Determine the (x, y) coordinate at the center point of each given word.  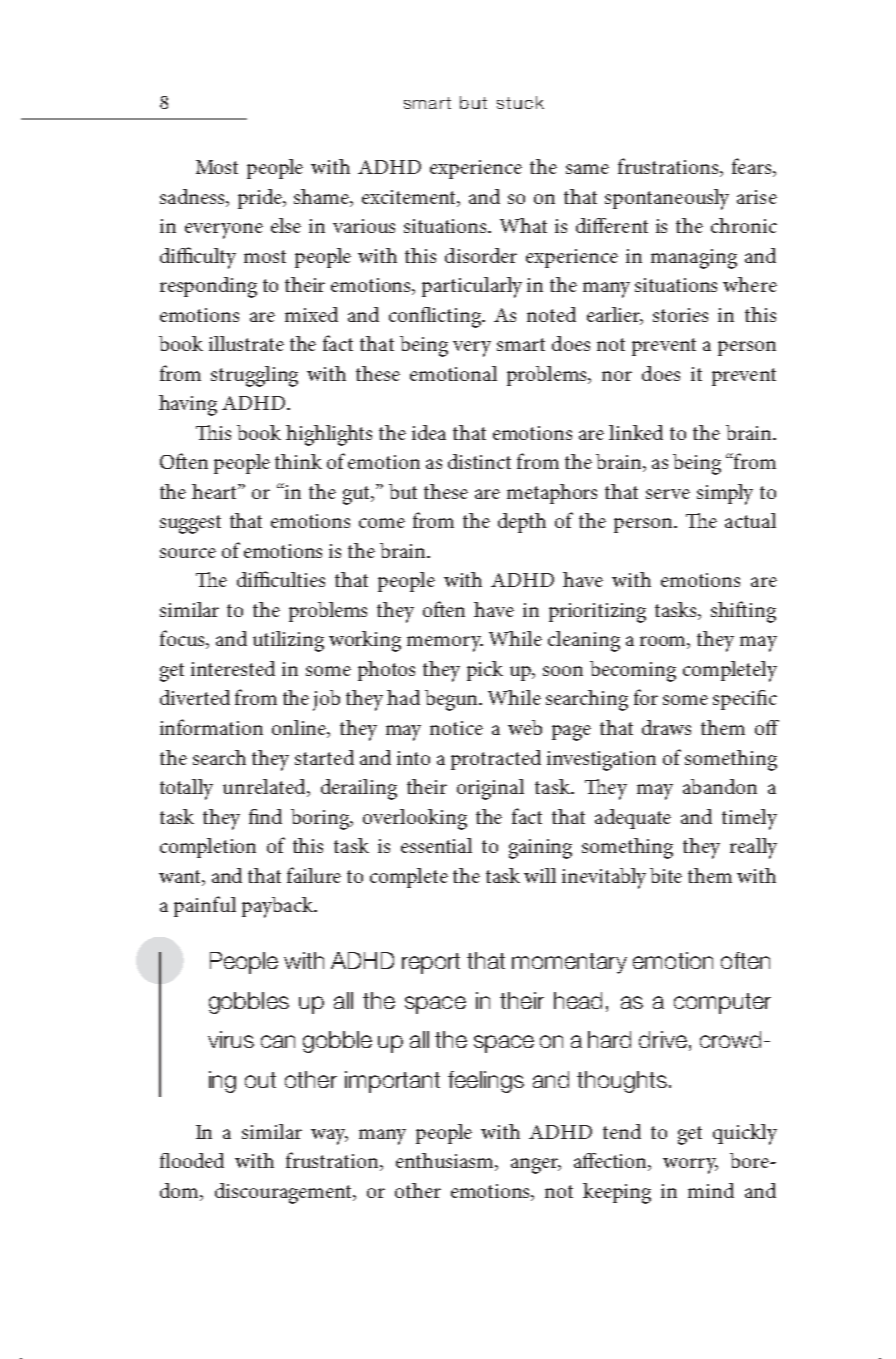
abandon (720, 786)
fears (753, 167)
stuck (520, 102)
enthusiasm (446, 1162)
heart (216, 491)
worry (690, 1166)
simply (725, 494)
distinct (479, 461)
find (265, 816)
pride (261, 199)
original (490, 789)
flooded (192, 1160)
